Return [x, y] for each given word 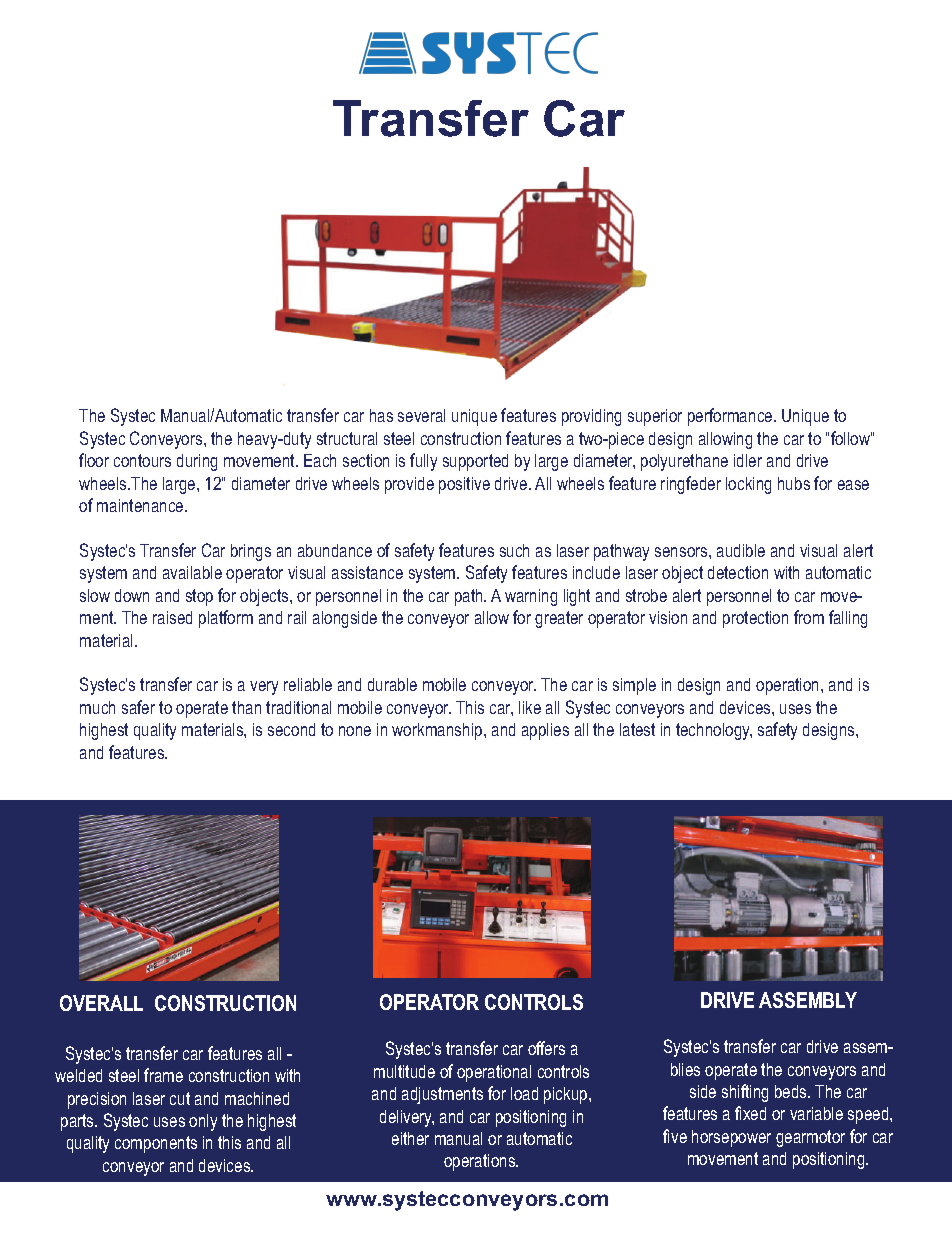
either [410, 1138]
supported [475, 462]
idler [748, 460]
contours [142, 460]
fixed [750, 1113]
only [203, 1122]
